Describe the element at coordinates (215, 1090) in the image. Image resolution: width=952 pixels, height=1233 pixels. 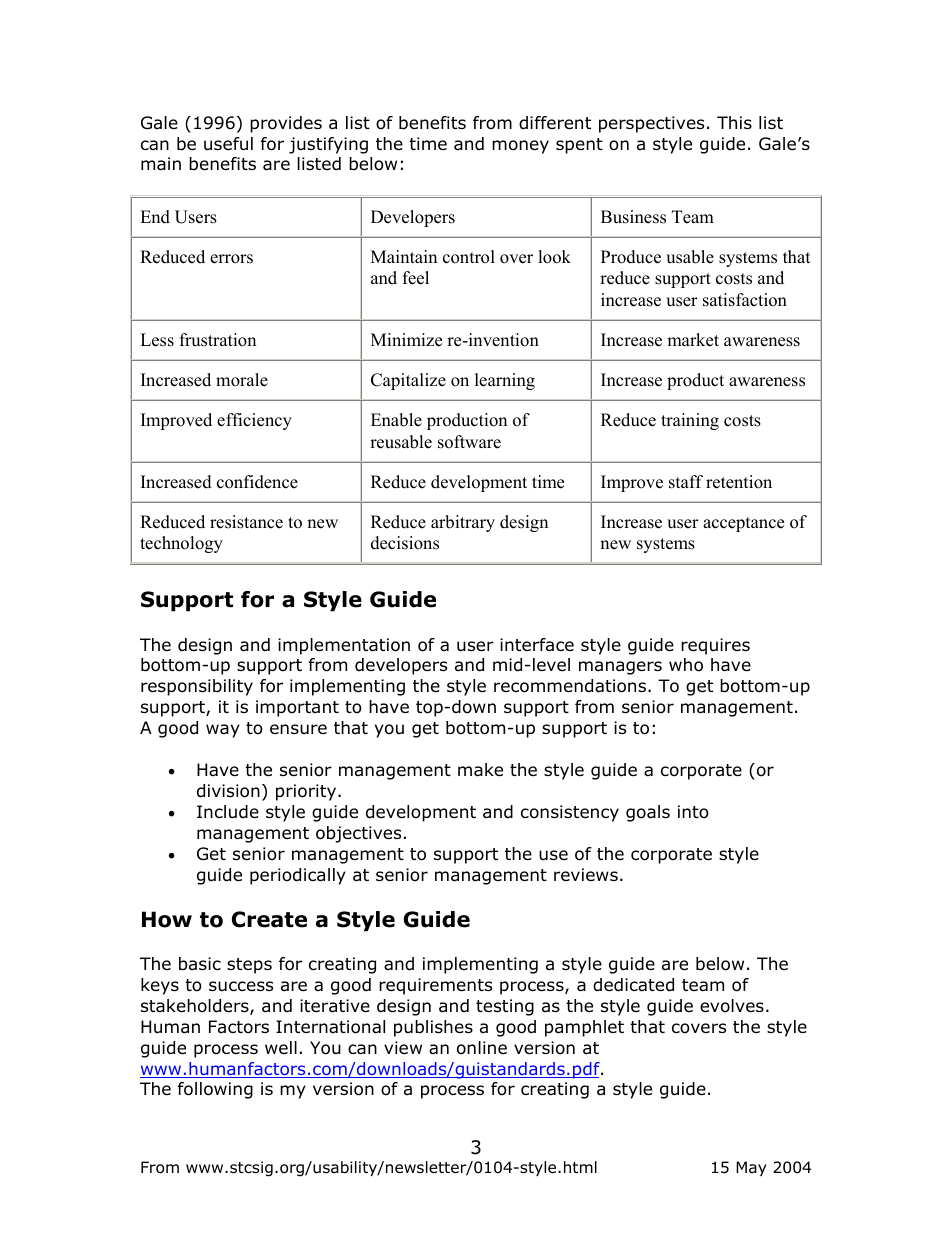
I see `following` at that location.
